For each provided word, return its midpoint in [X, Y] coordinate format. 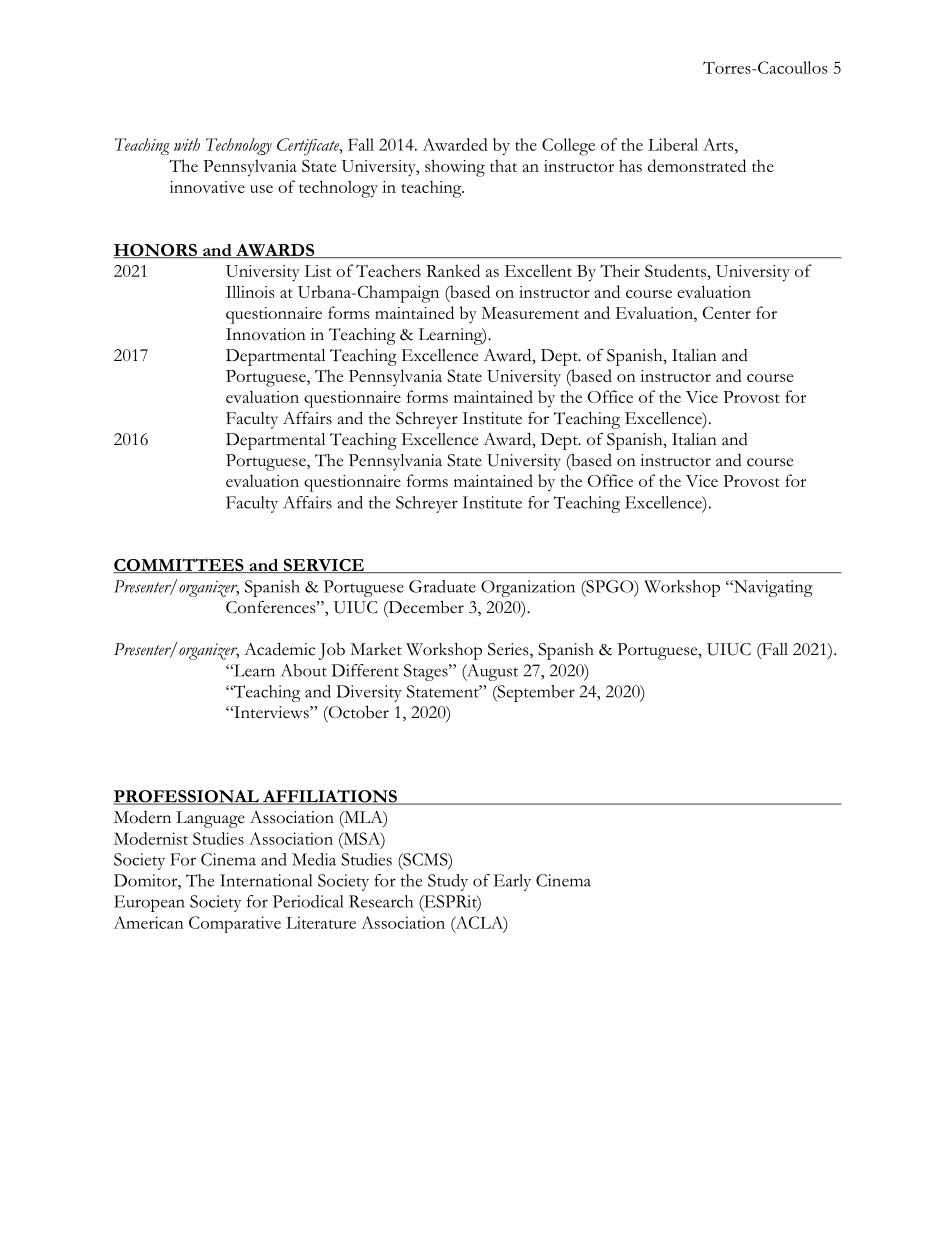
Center [727, 312]
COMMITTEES [179, 565]
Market [376, 649]
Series [509, 650]
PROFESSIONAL [187, 797]
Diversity [369, 693]
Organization [528, 588]
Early [512, 882]
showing [455, 168]
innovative [207, 187]
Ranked [453, 270]
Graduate [442, 586]
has [630, 165]
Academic [279, 649]
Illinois [250, 291]
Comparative [235, 924]
